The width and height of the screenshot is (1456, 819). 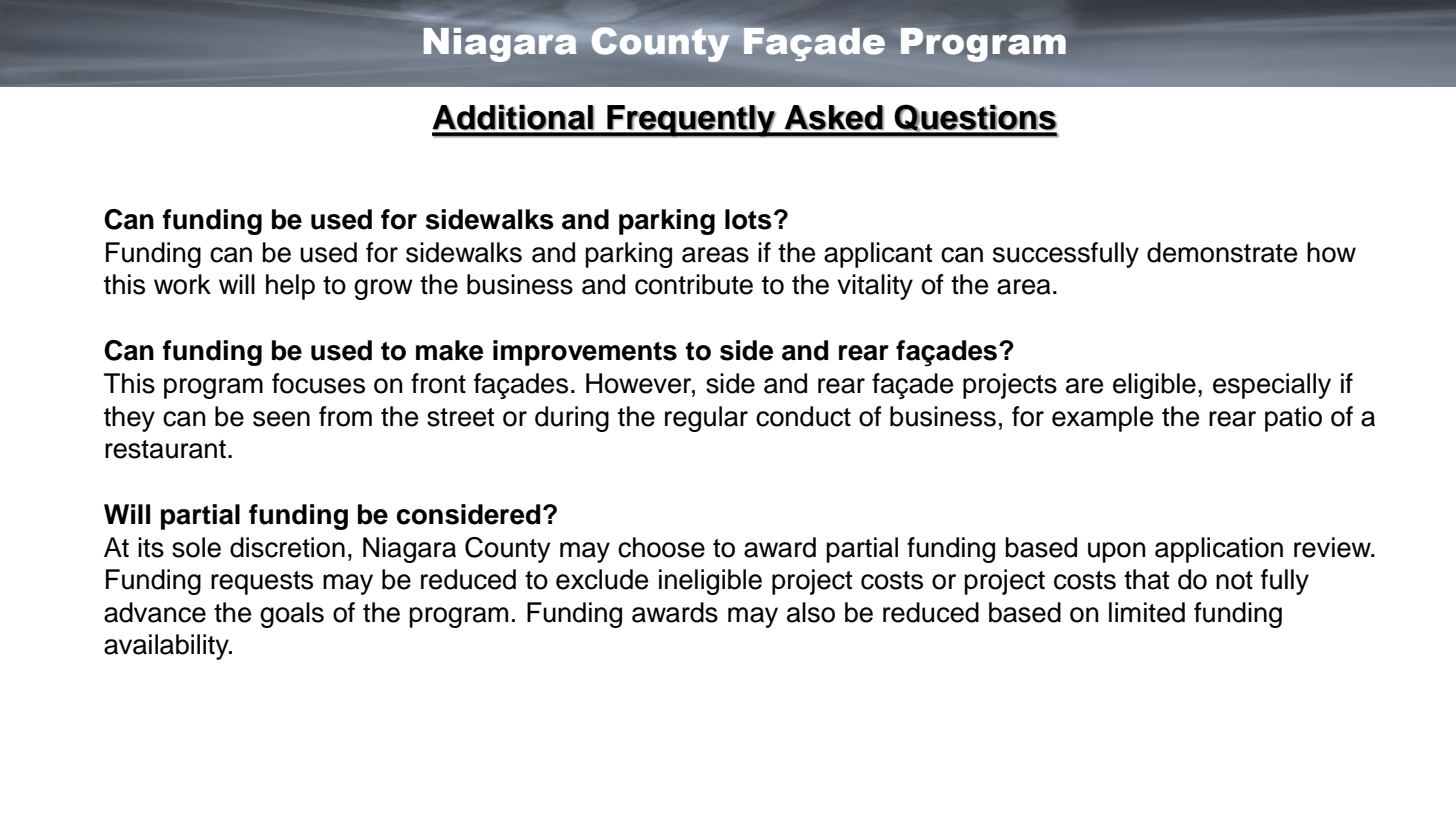 I want to click on choose, so click(x=661, y=547).
